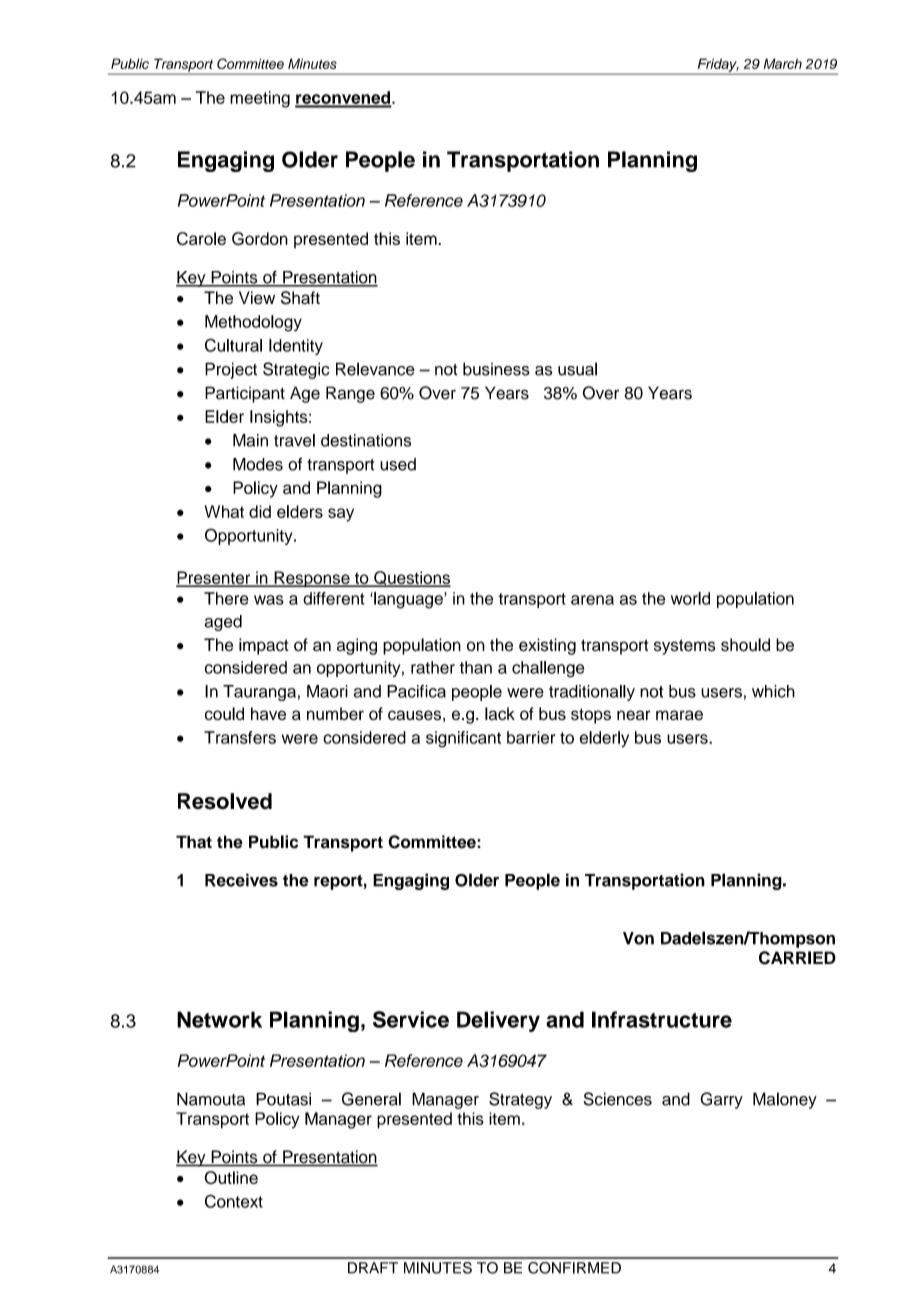  What do you see at coordinates (219, 1019) in the page?
I see `Network` at bounding box center [219, 1019].
